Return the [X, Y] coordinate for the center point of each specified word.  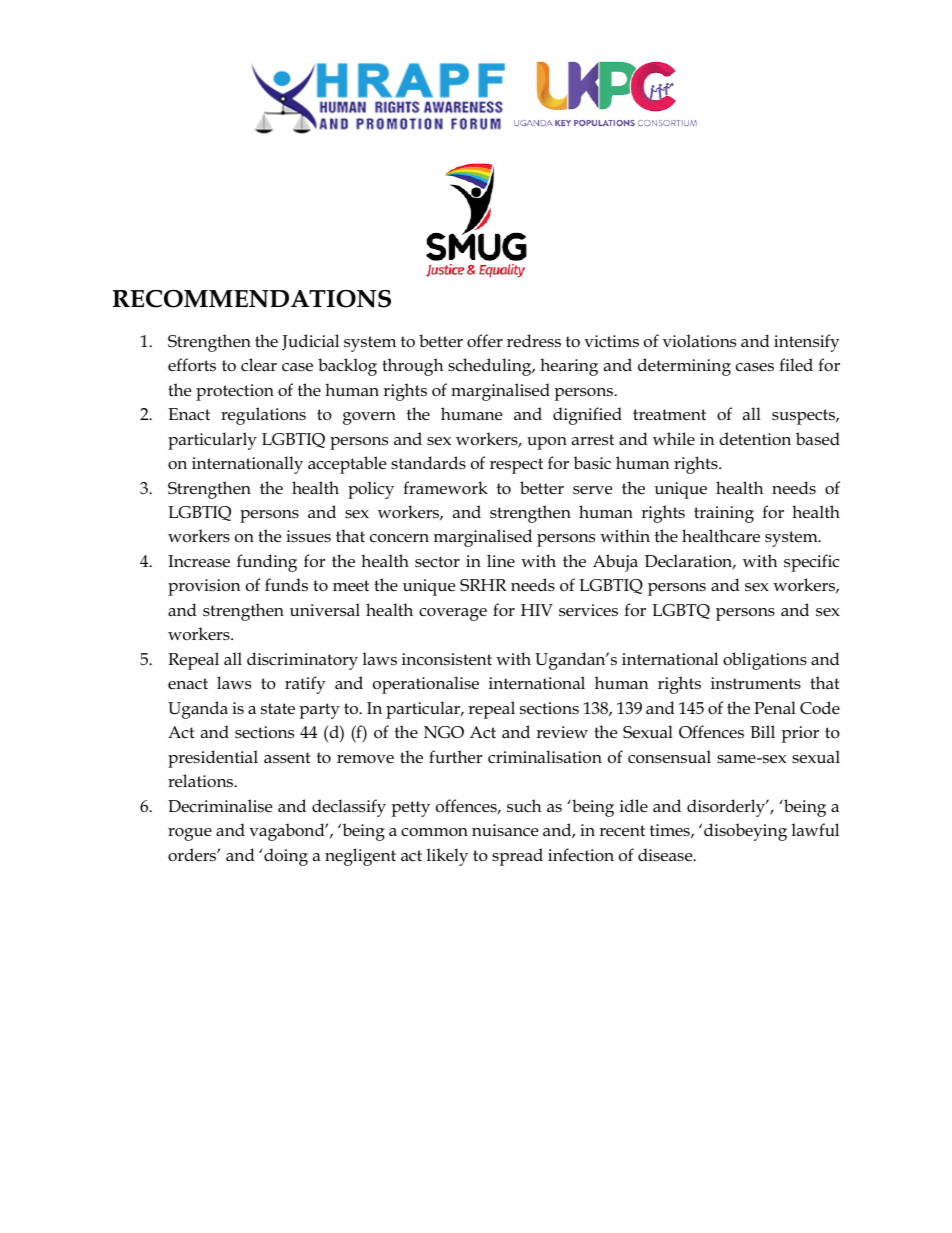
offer [485, 341]
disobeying [745, 832]
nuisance [505, 830]
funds [286, 585]
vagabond [288, 832]
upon [547, 443]
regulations [263, 416]
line [501, 560]
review [562, 732]
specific [811, 563]
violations [699, 341]
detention [755, 439]
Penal [775, 708]
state [278, 709]
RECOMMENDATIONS [252, 299]
